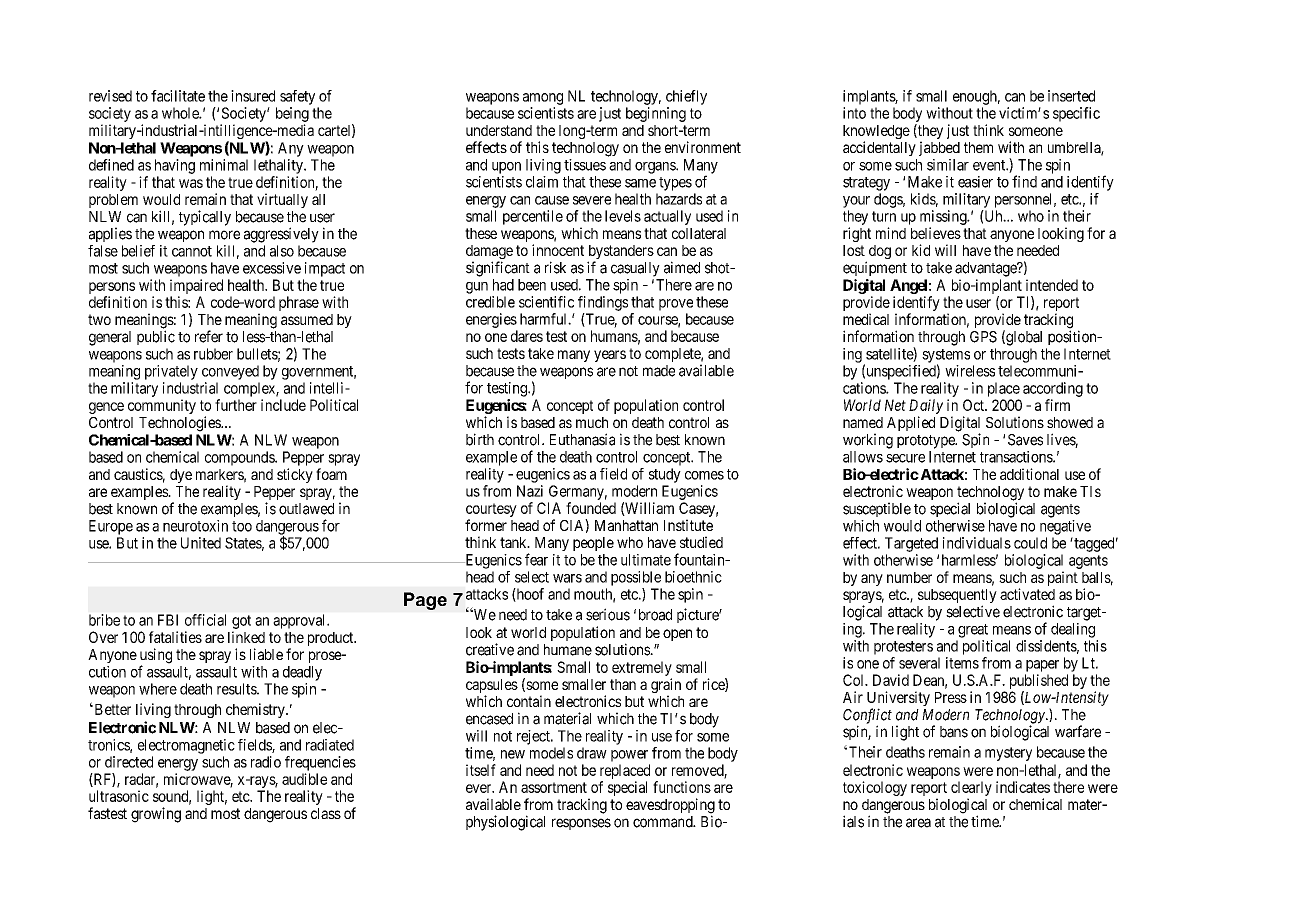  I want to click on beginning, so click(656, 114).
